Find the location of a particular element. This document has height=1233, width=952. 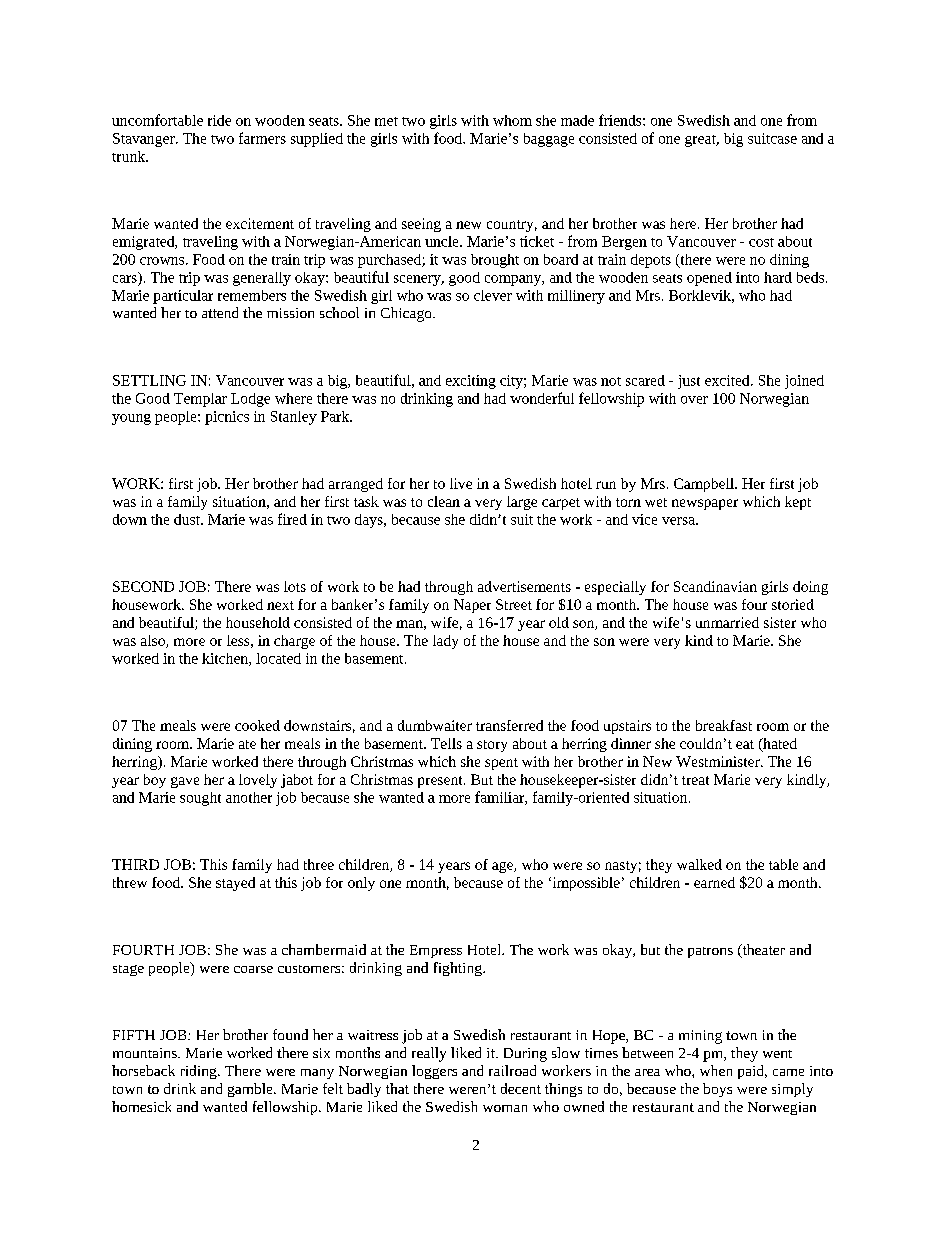

cost is located at coordinates (761, 242).
